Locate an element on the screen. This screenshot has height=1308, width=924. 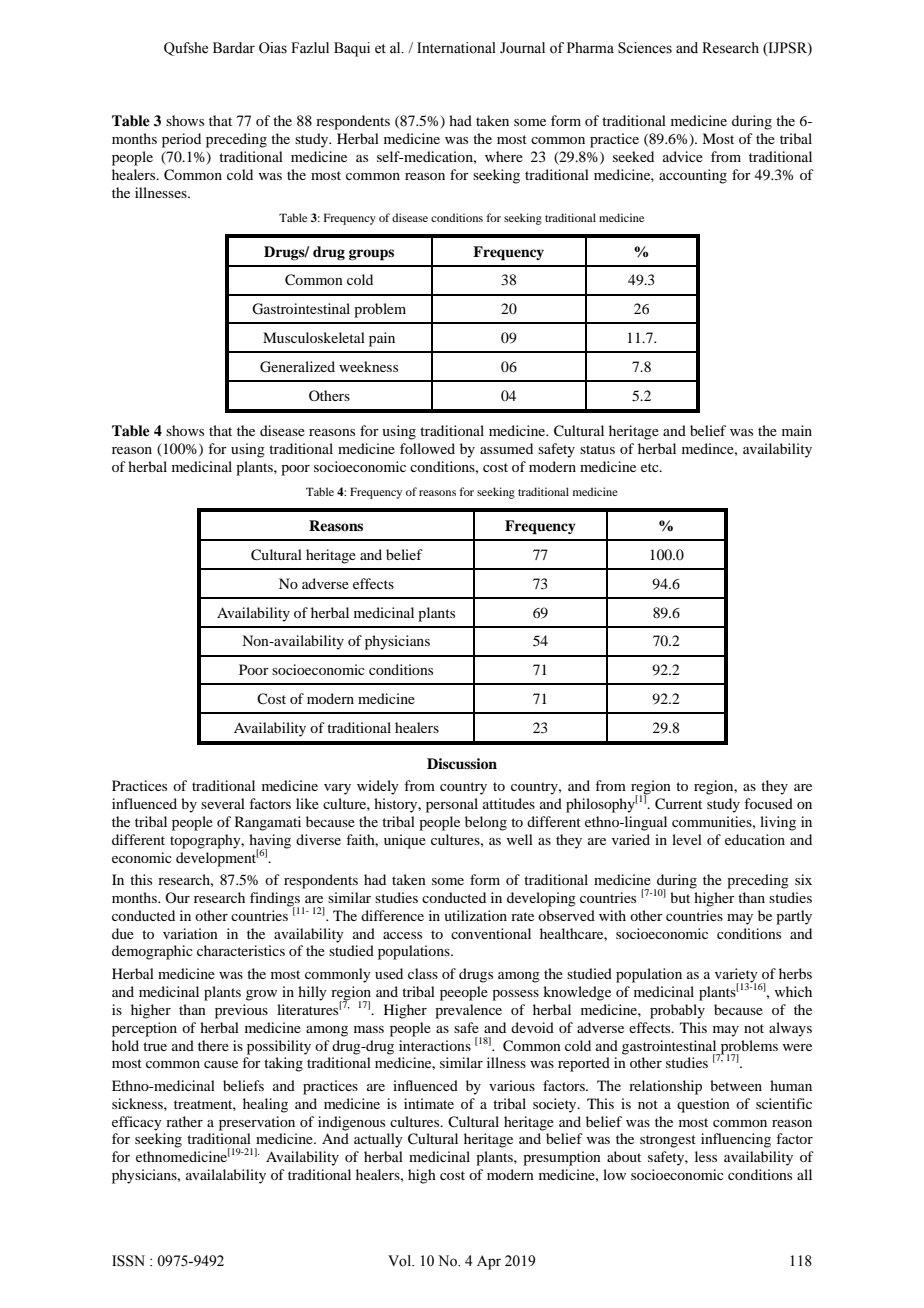
period is located at coordinates (181, 140).
